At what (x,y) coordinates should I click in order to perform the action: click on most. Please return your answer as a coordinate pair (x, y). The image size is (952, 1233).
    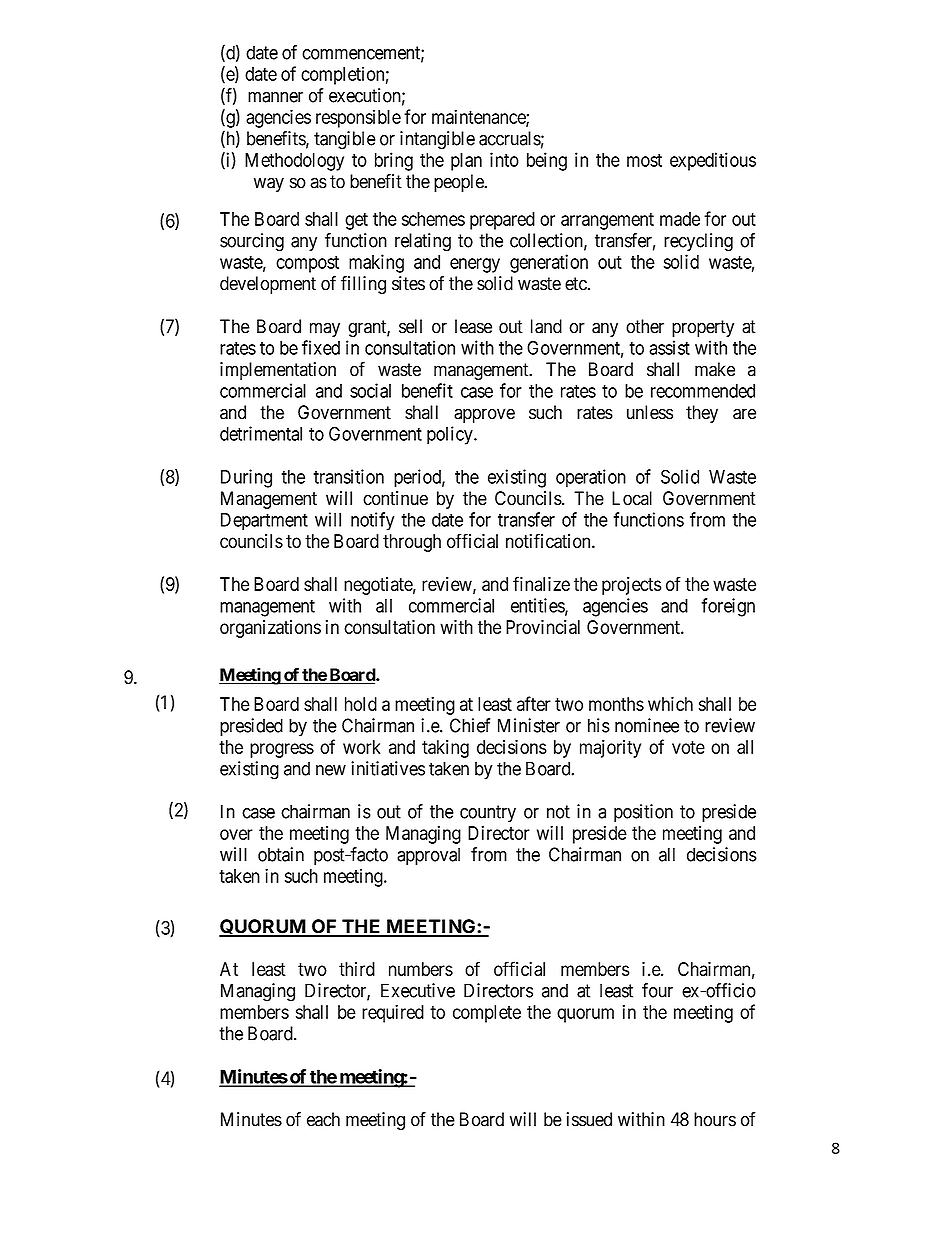
    Looking at the image, I should click on (644, 160).
